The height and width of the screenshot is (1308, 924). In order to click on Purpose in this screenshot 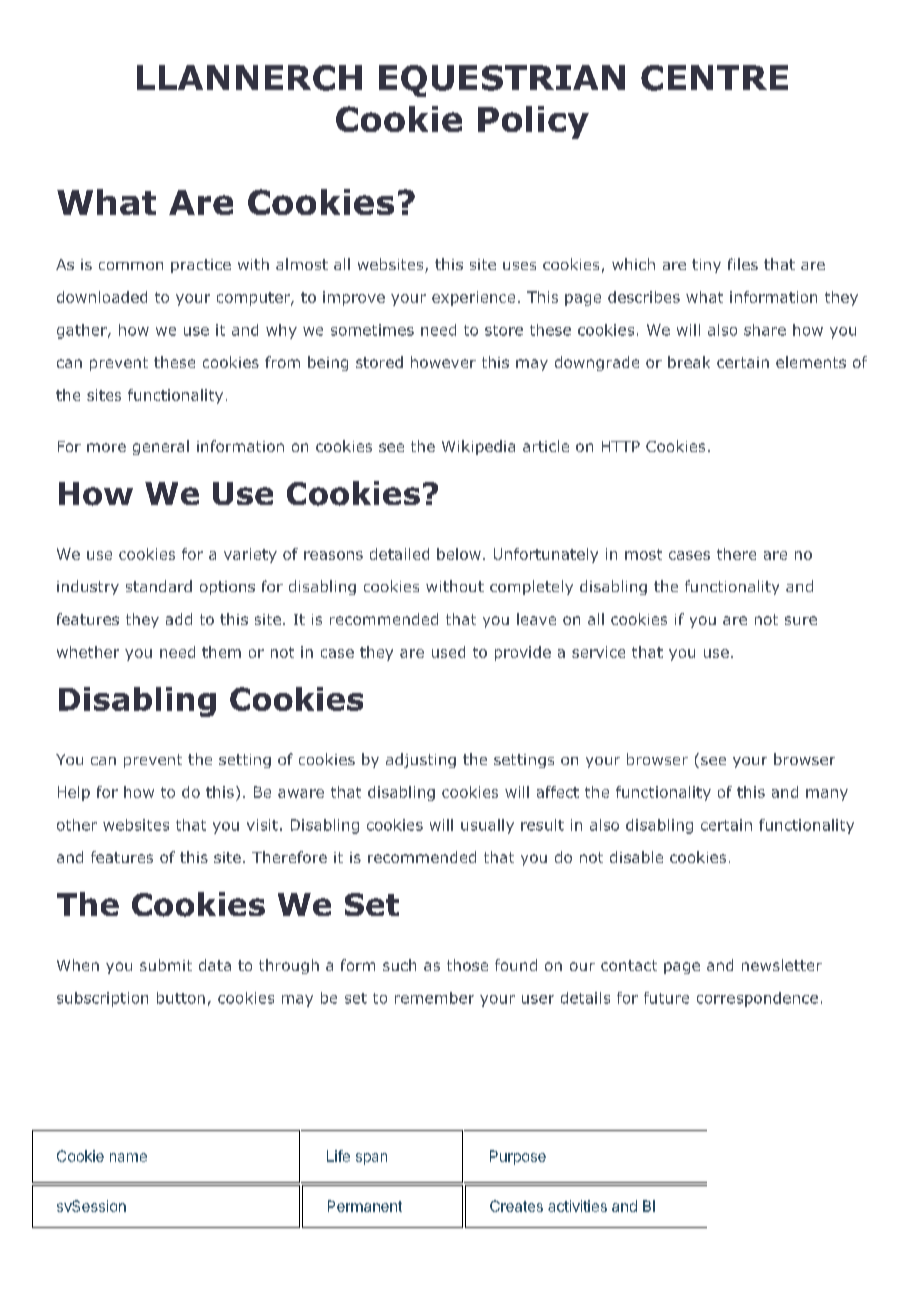, I will do `click(518, 1157)`.
